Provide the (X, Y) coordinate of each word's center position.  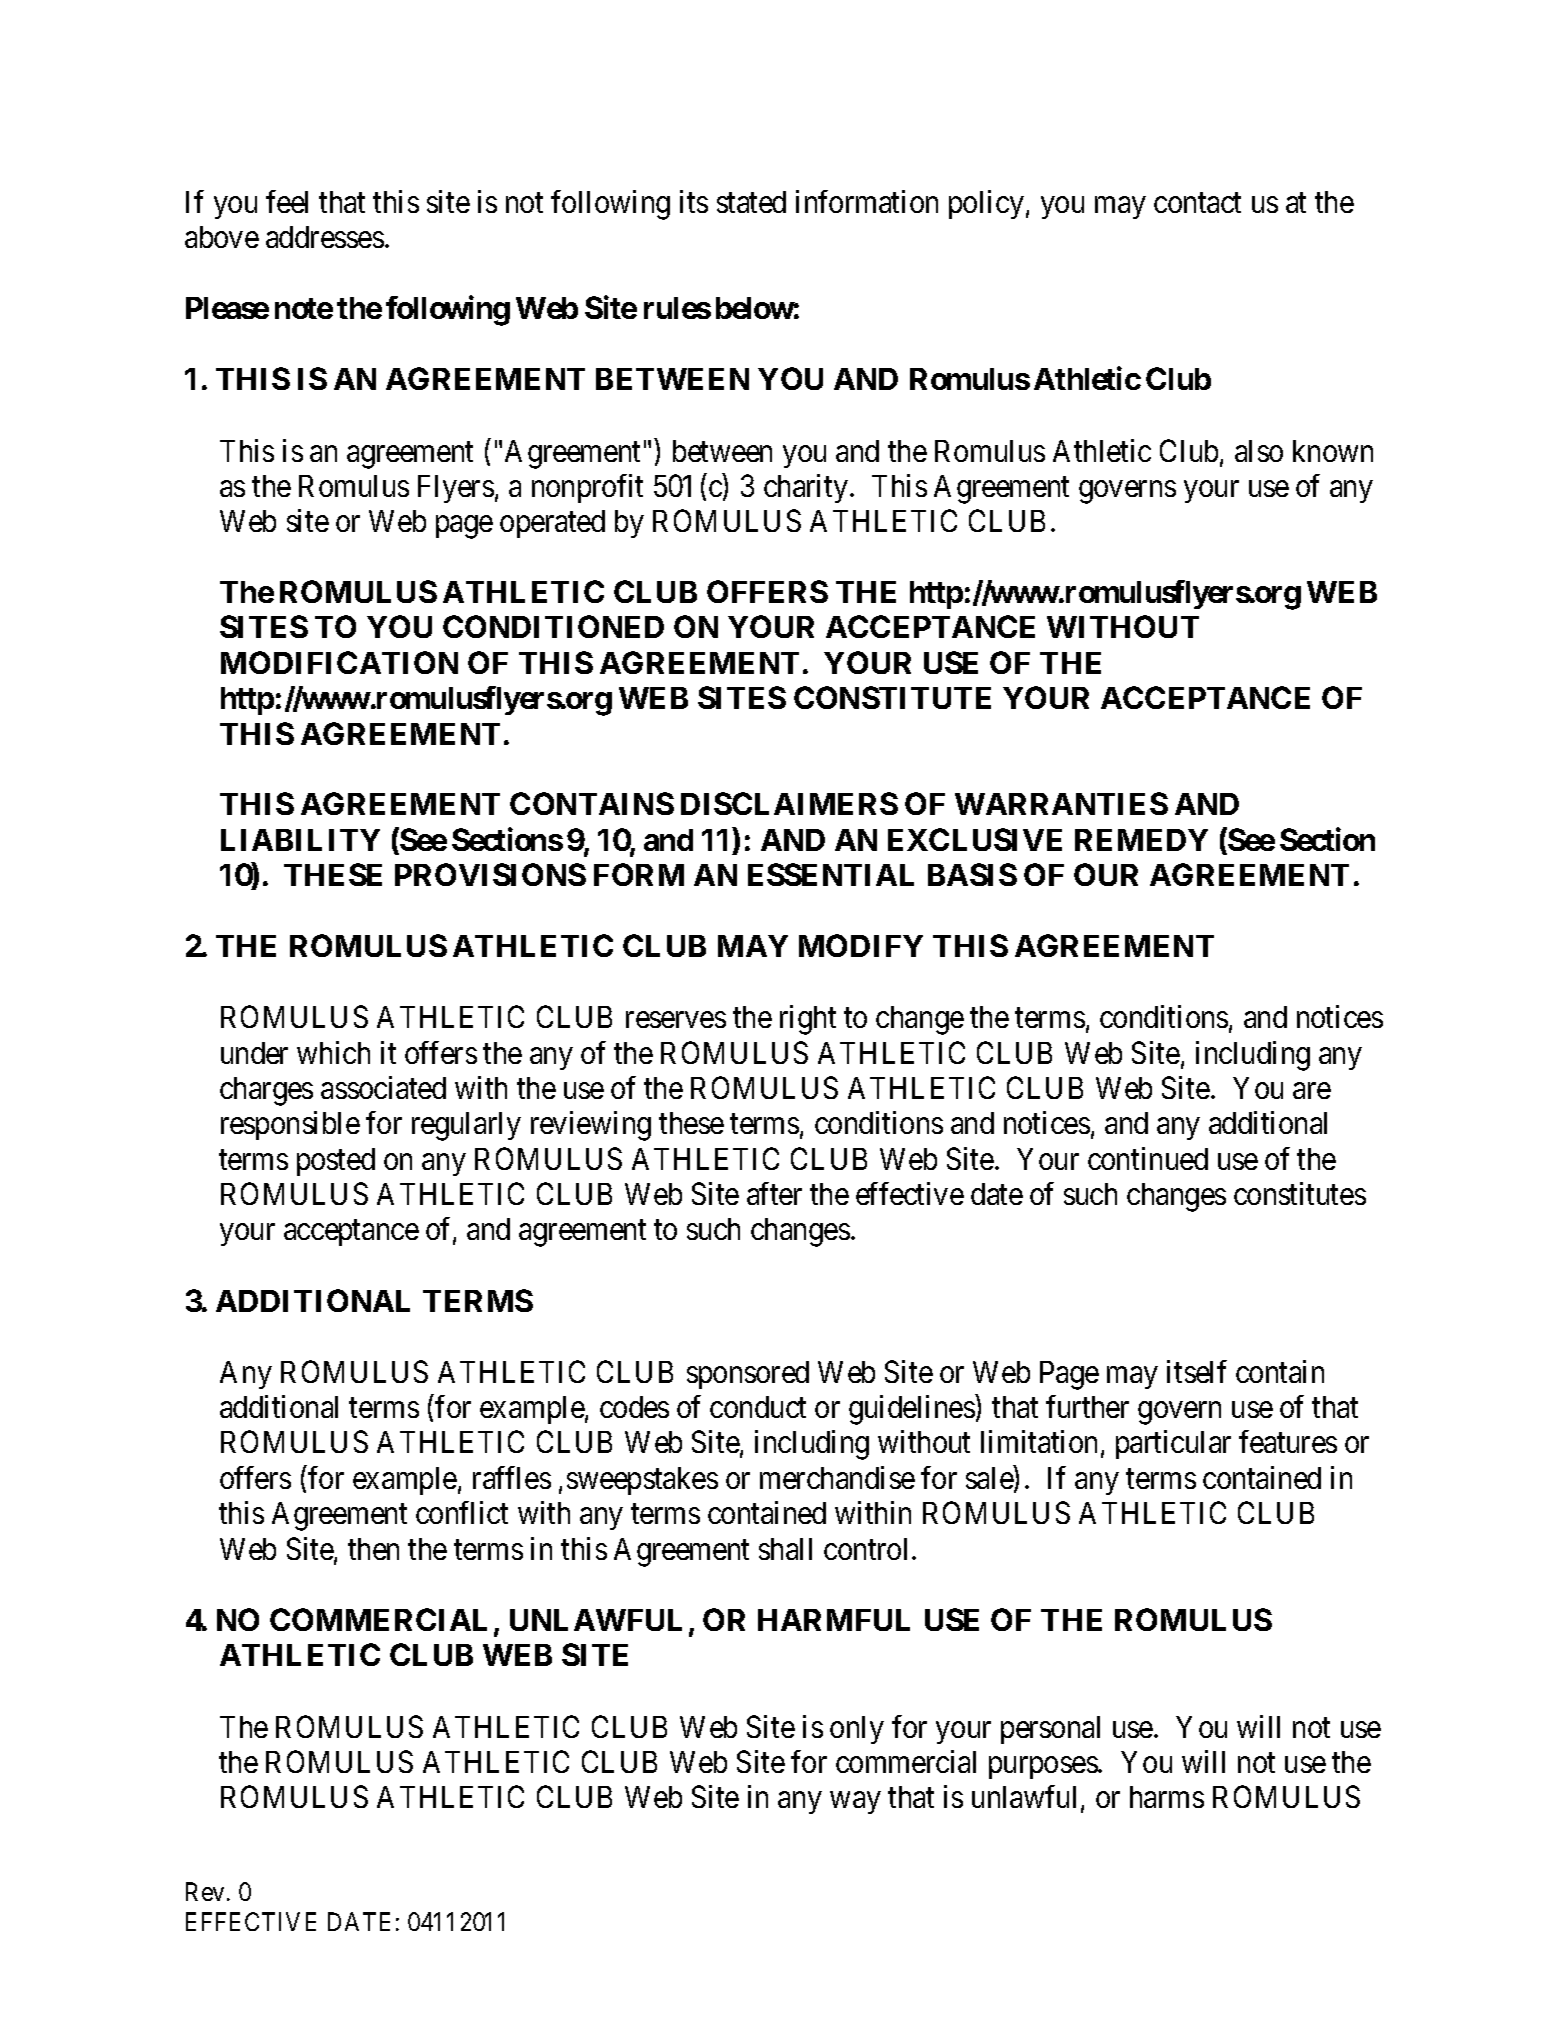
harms (1167, 1797)
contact (1197, 203)
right (808, 1020)
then (373, 1549)
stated (751, 202)
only (857, 1730)
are (1312, 1091)
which (333, 1052)
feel (287, 201)
